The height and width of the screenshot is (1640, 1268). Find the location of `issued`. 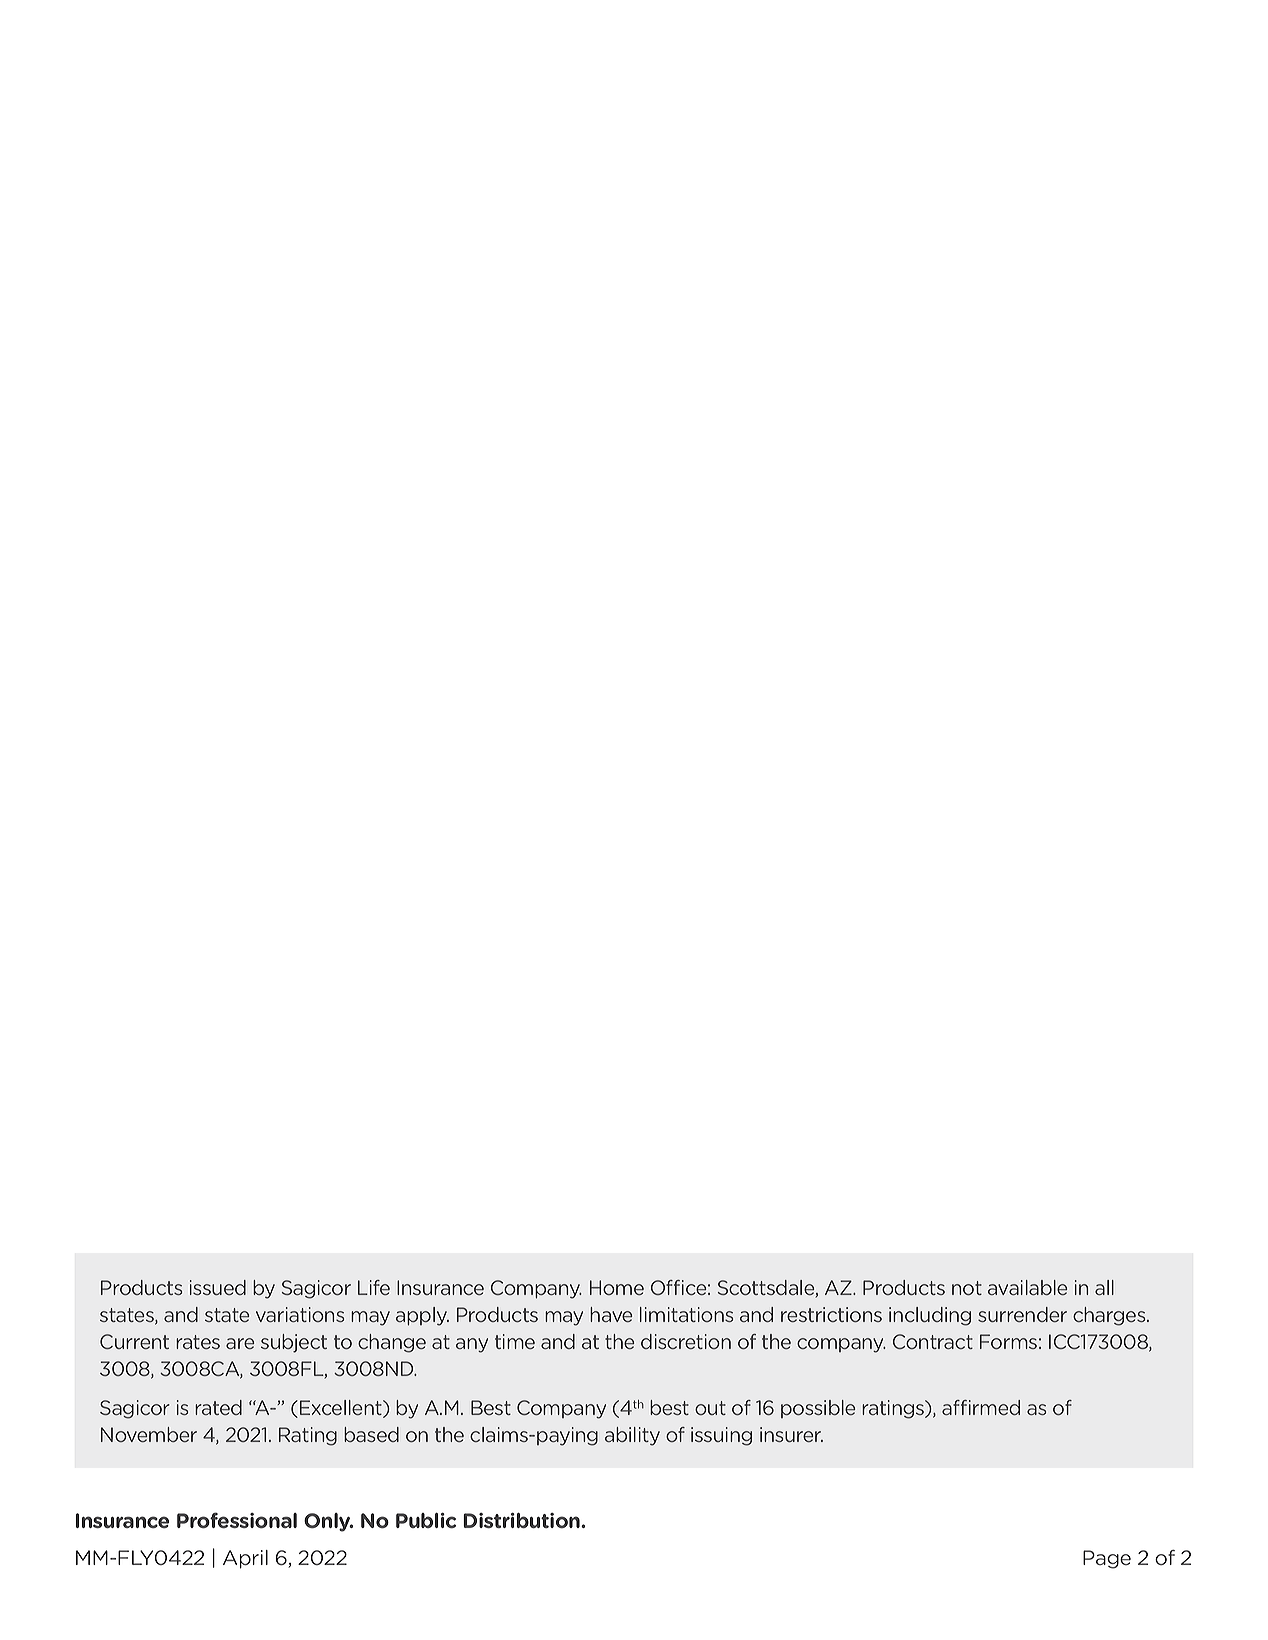

issued is located at coordinates (218, 1287).
